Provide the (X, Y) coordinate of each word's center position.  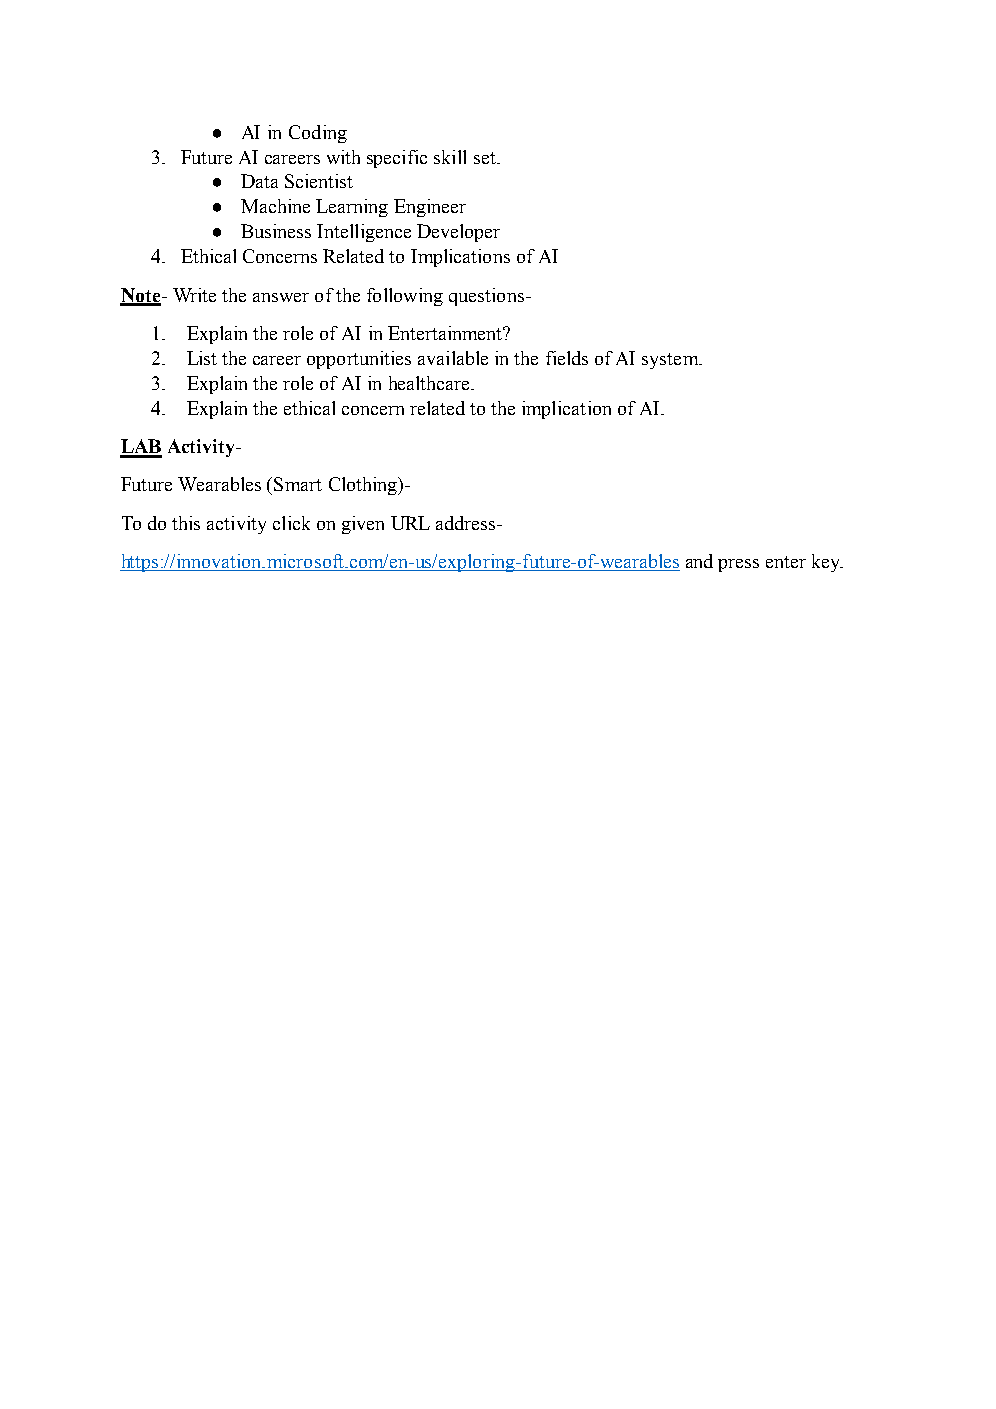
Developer (458, 233)
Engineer (430, 208)
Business (276, 231)
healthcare (430, 383)
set (486, 158)
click (291, 523)
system (671, 361)
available (453, 358)
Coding (318, 134)
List (202, 358)
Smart (298, 484)
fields (567, 358)
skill (450, 157)
